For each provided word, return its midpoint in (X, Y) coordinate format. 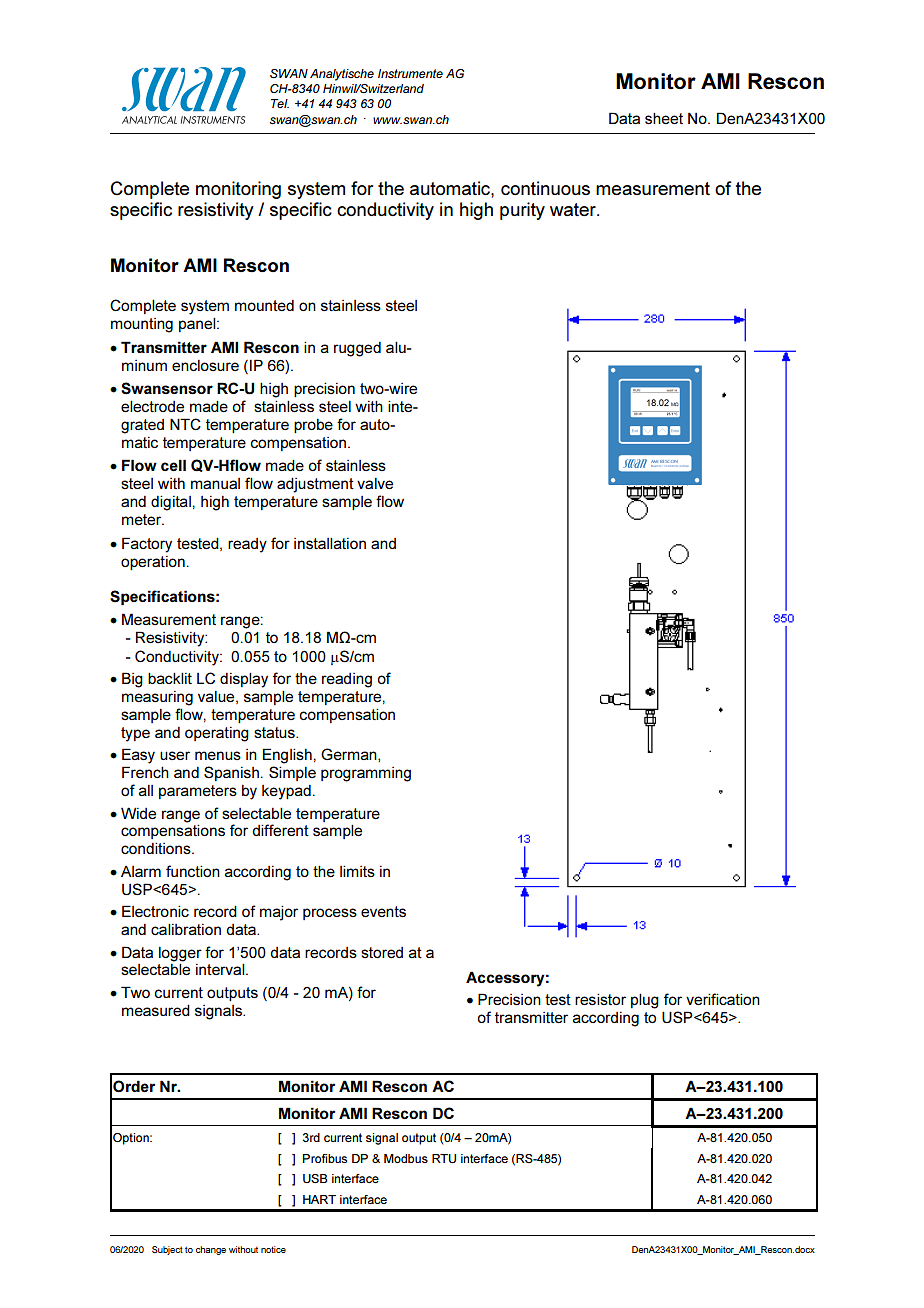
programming (366, 774)
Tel (280, 103)
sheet (664, 119)
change (211, 1250)
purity (522, 211)
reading (347, 680)
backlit (170, 678)
